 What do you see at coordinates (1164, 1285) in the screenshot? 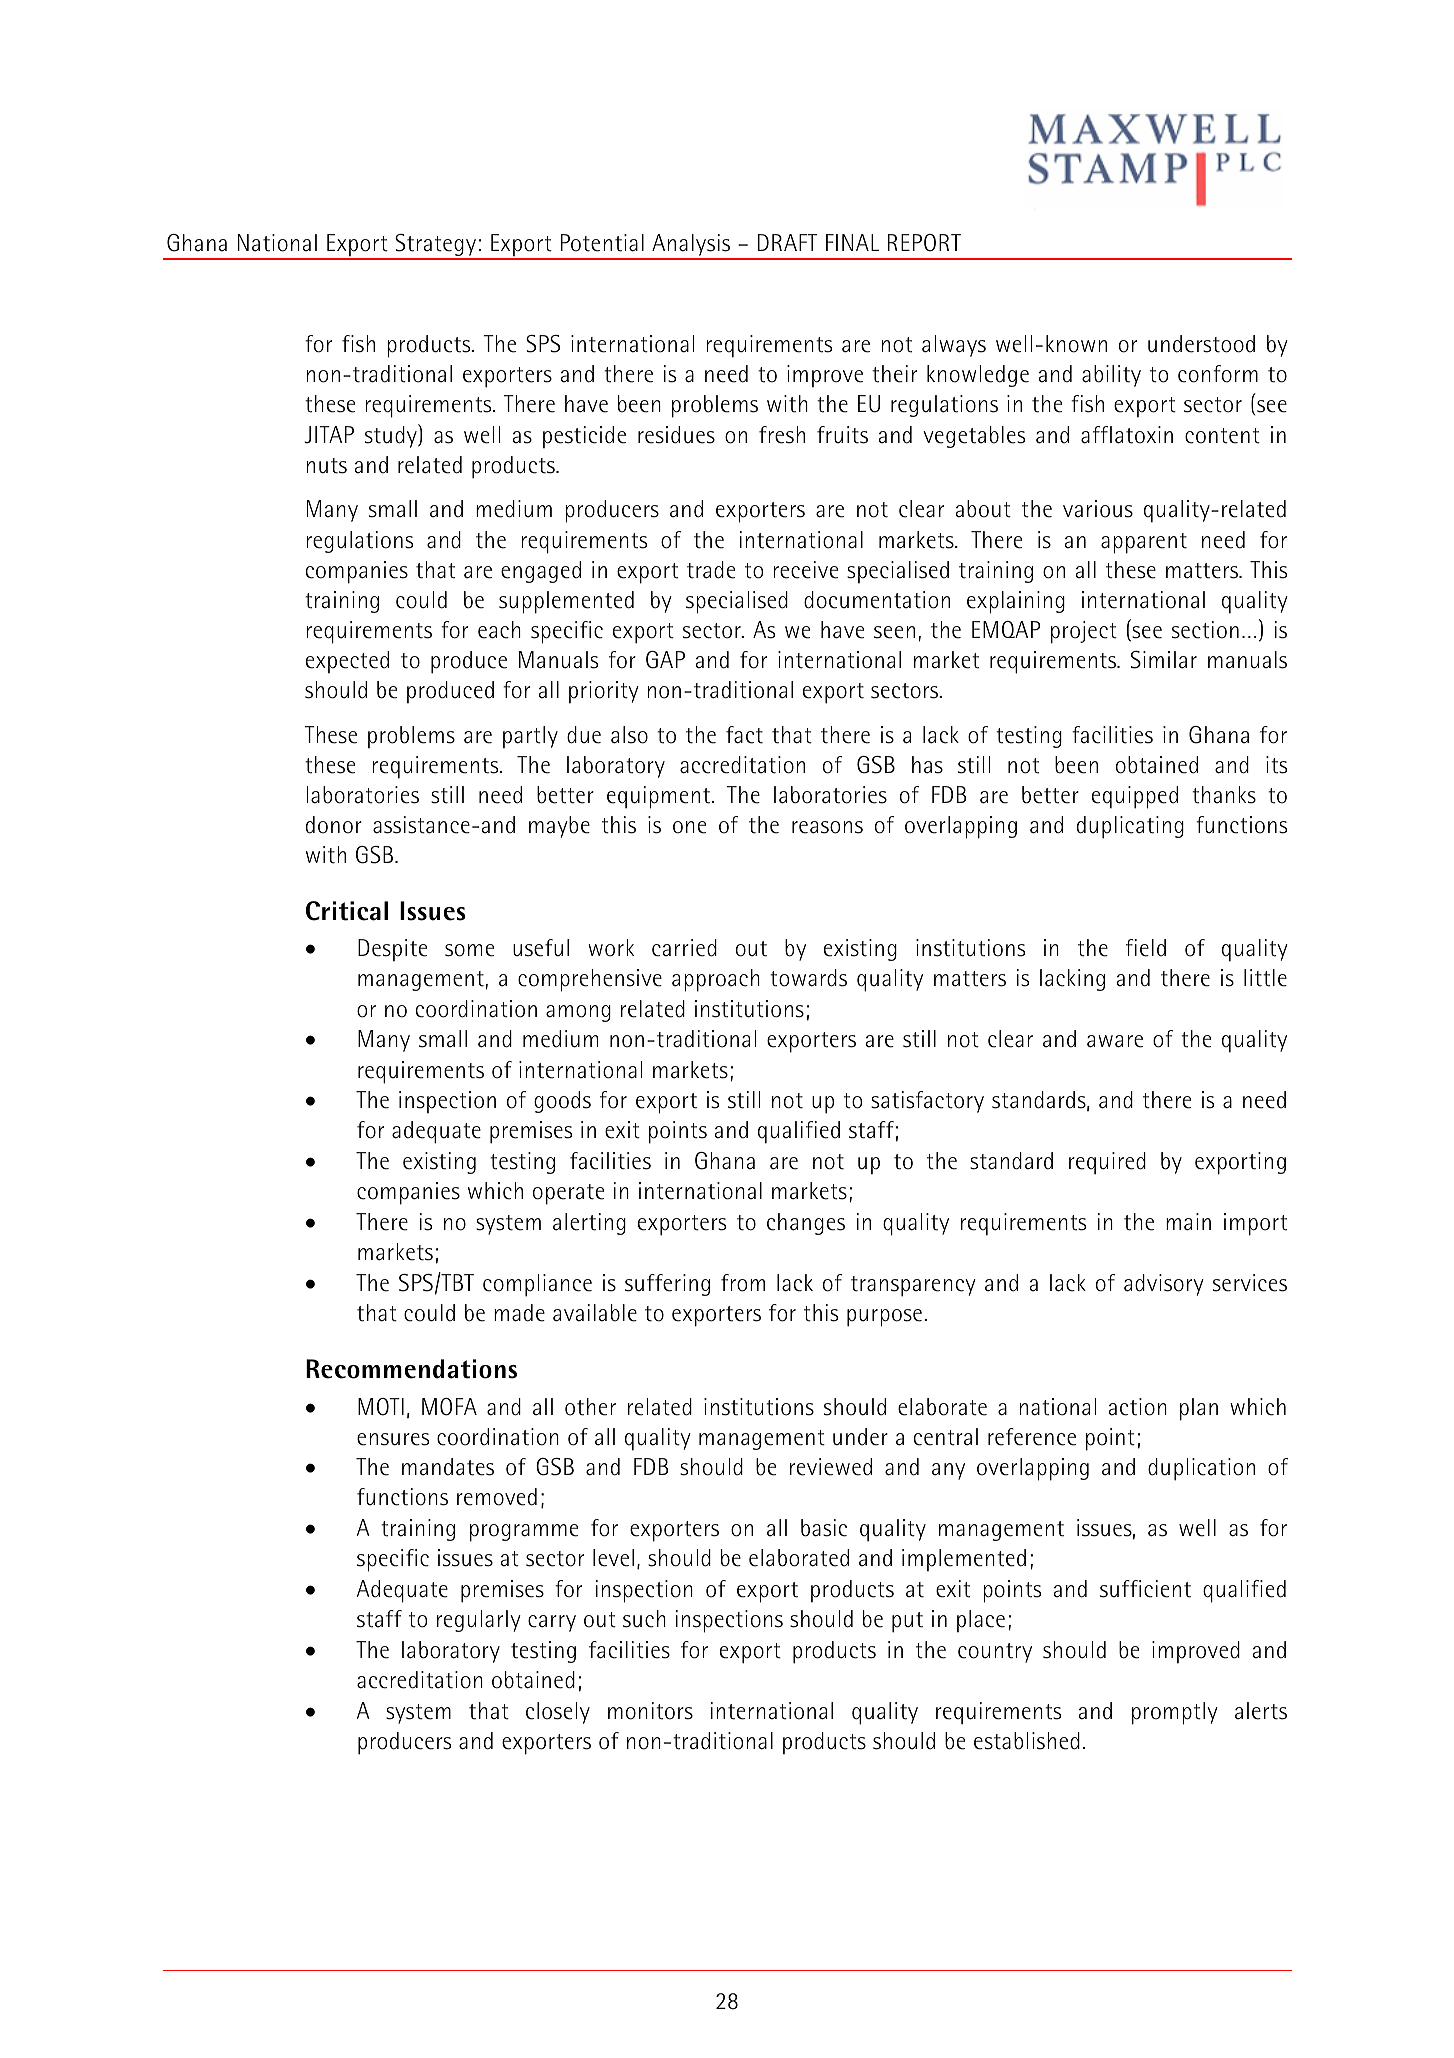
I see `advisory` at bounding box center [1164, 1285].
